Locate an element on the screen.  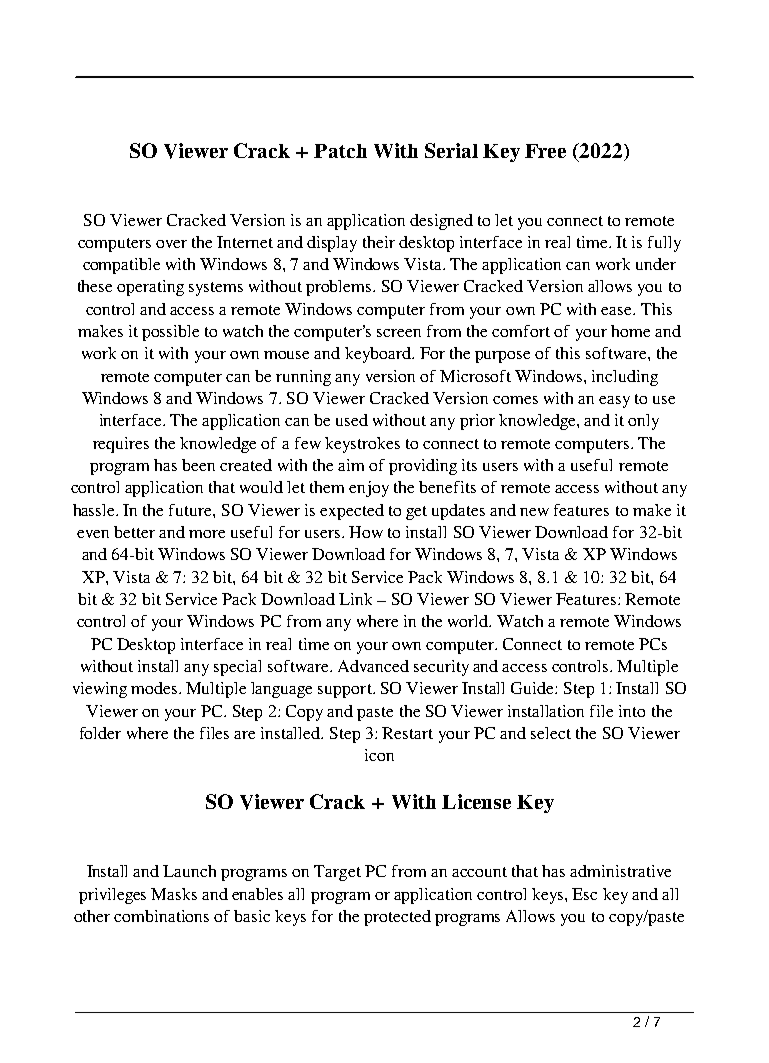
Esc is located at coordinates (584, 894).
